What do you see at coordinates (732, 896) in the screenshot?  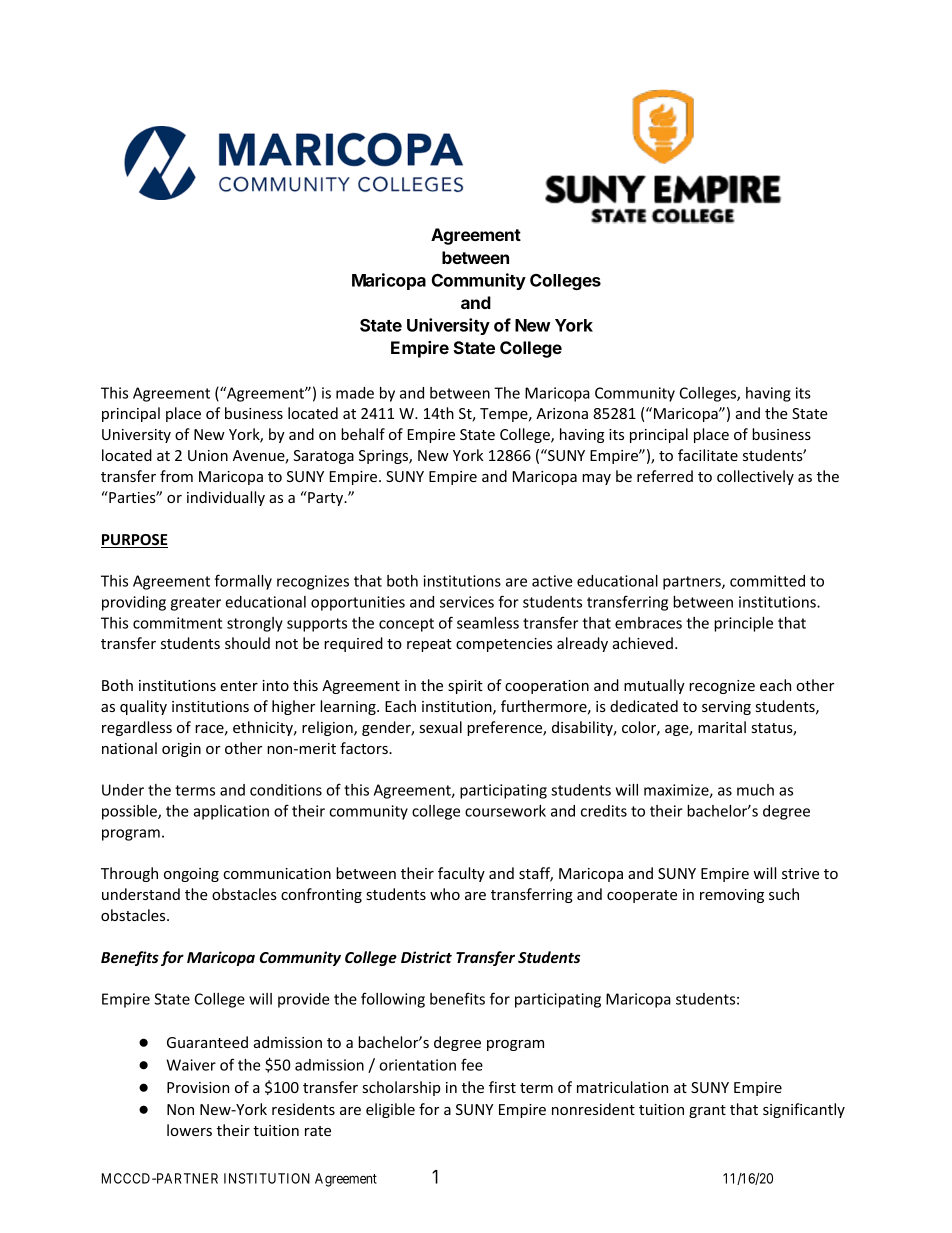 I see `removing` at bounding box center [732, 896].
